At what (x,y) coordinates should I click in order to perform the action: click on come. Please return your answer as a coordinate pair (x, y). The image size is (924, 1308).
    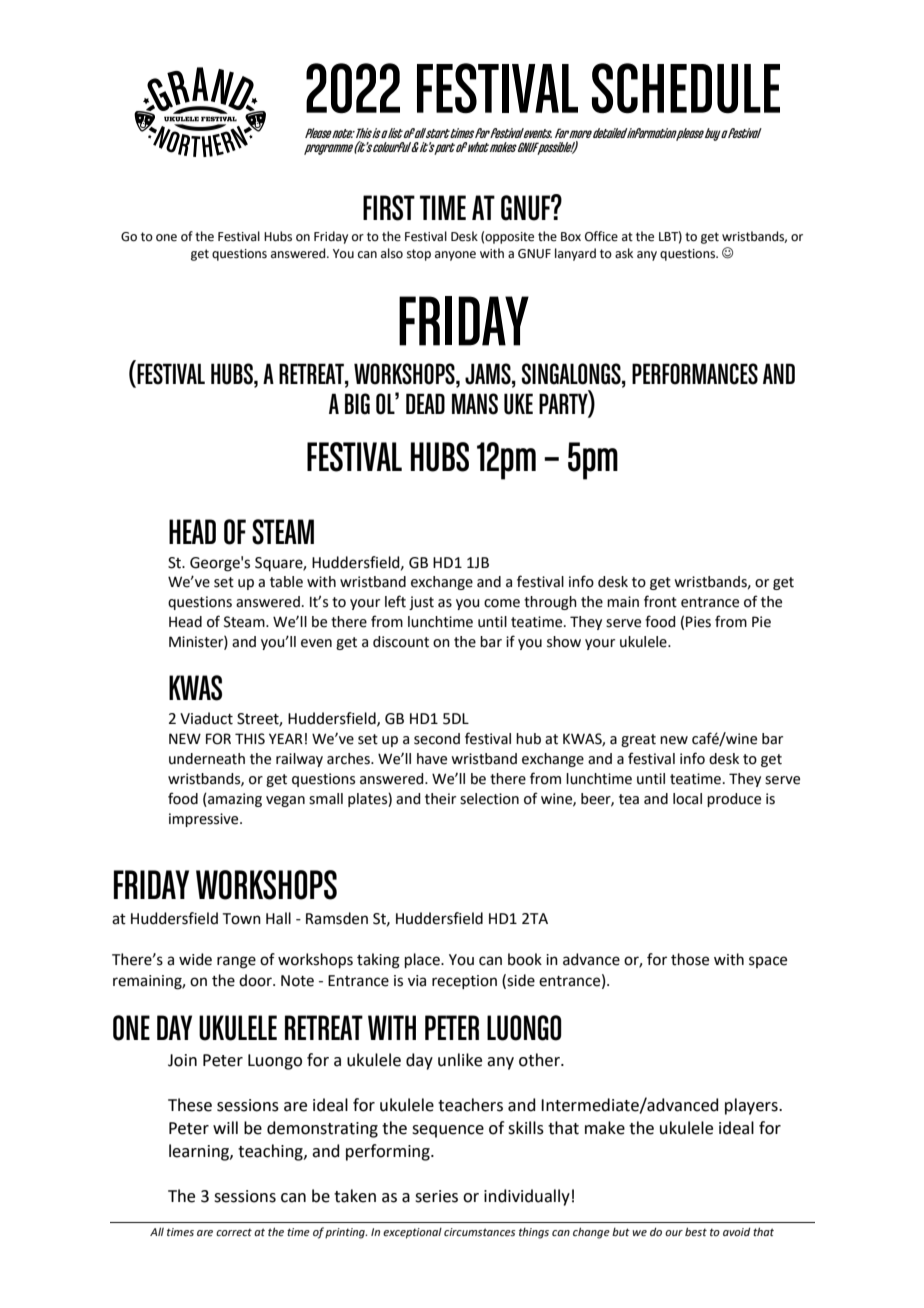
    Looking at the image, I should click on (502, 603).
